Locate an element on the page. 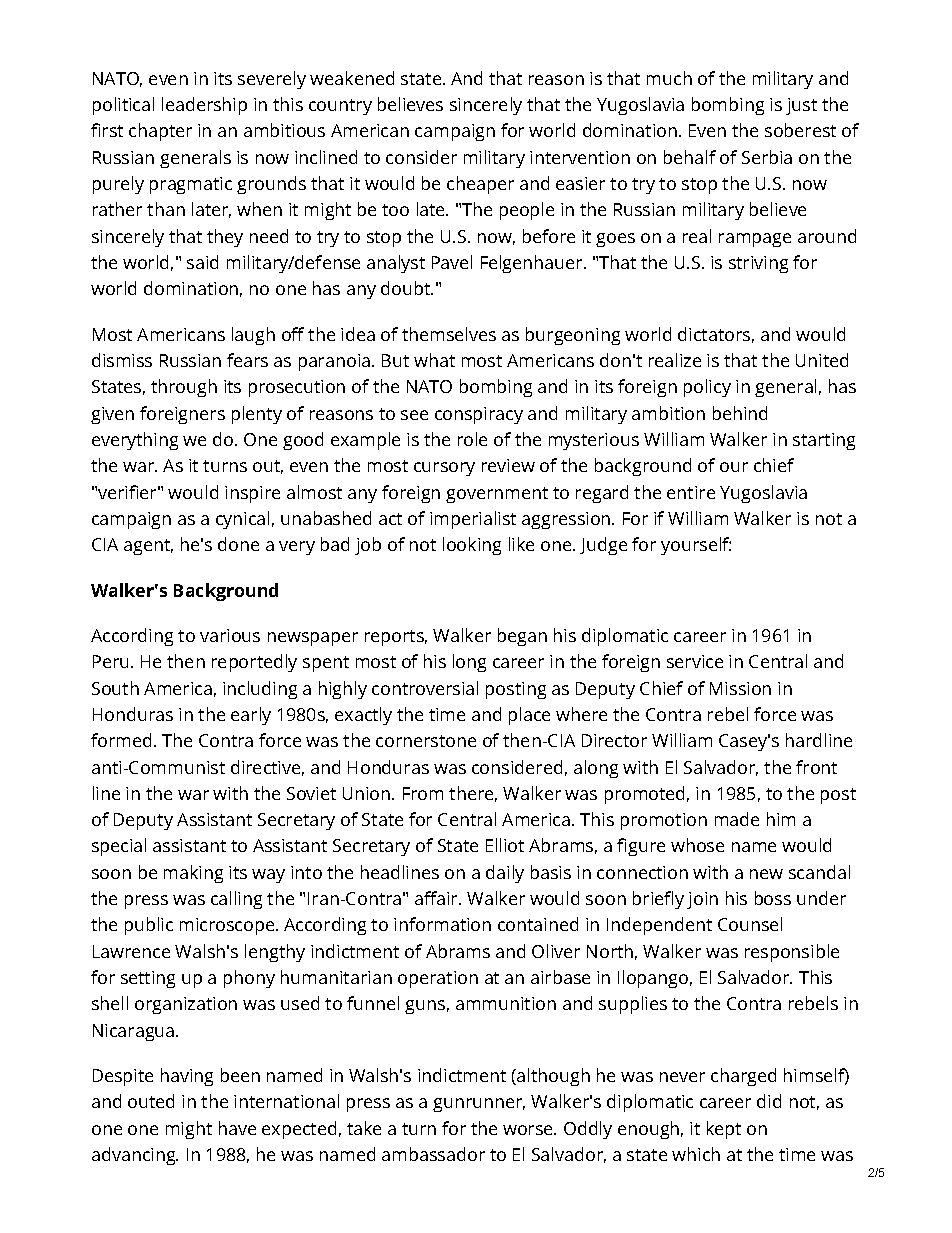 The image size is (952, 1233). leadership is located at coordinates (204, 106).
